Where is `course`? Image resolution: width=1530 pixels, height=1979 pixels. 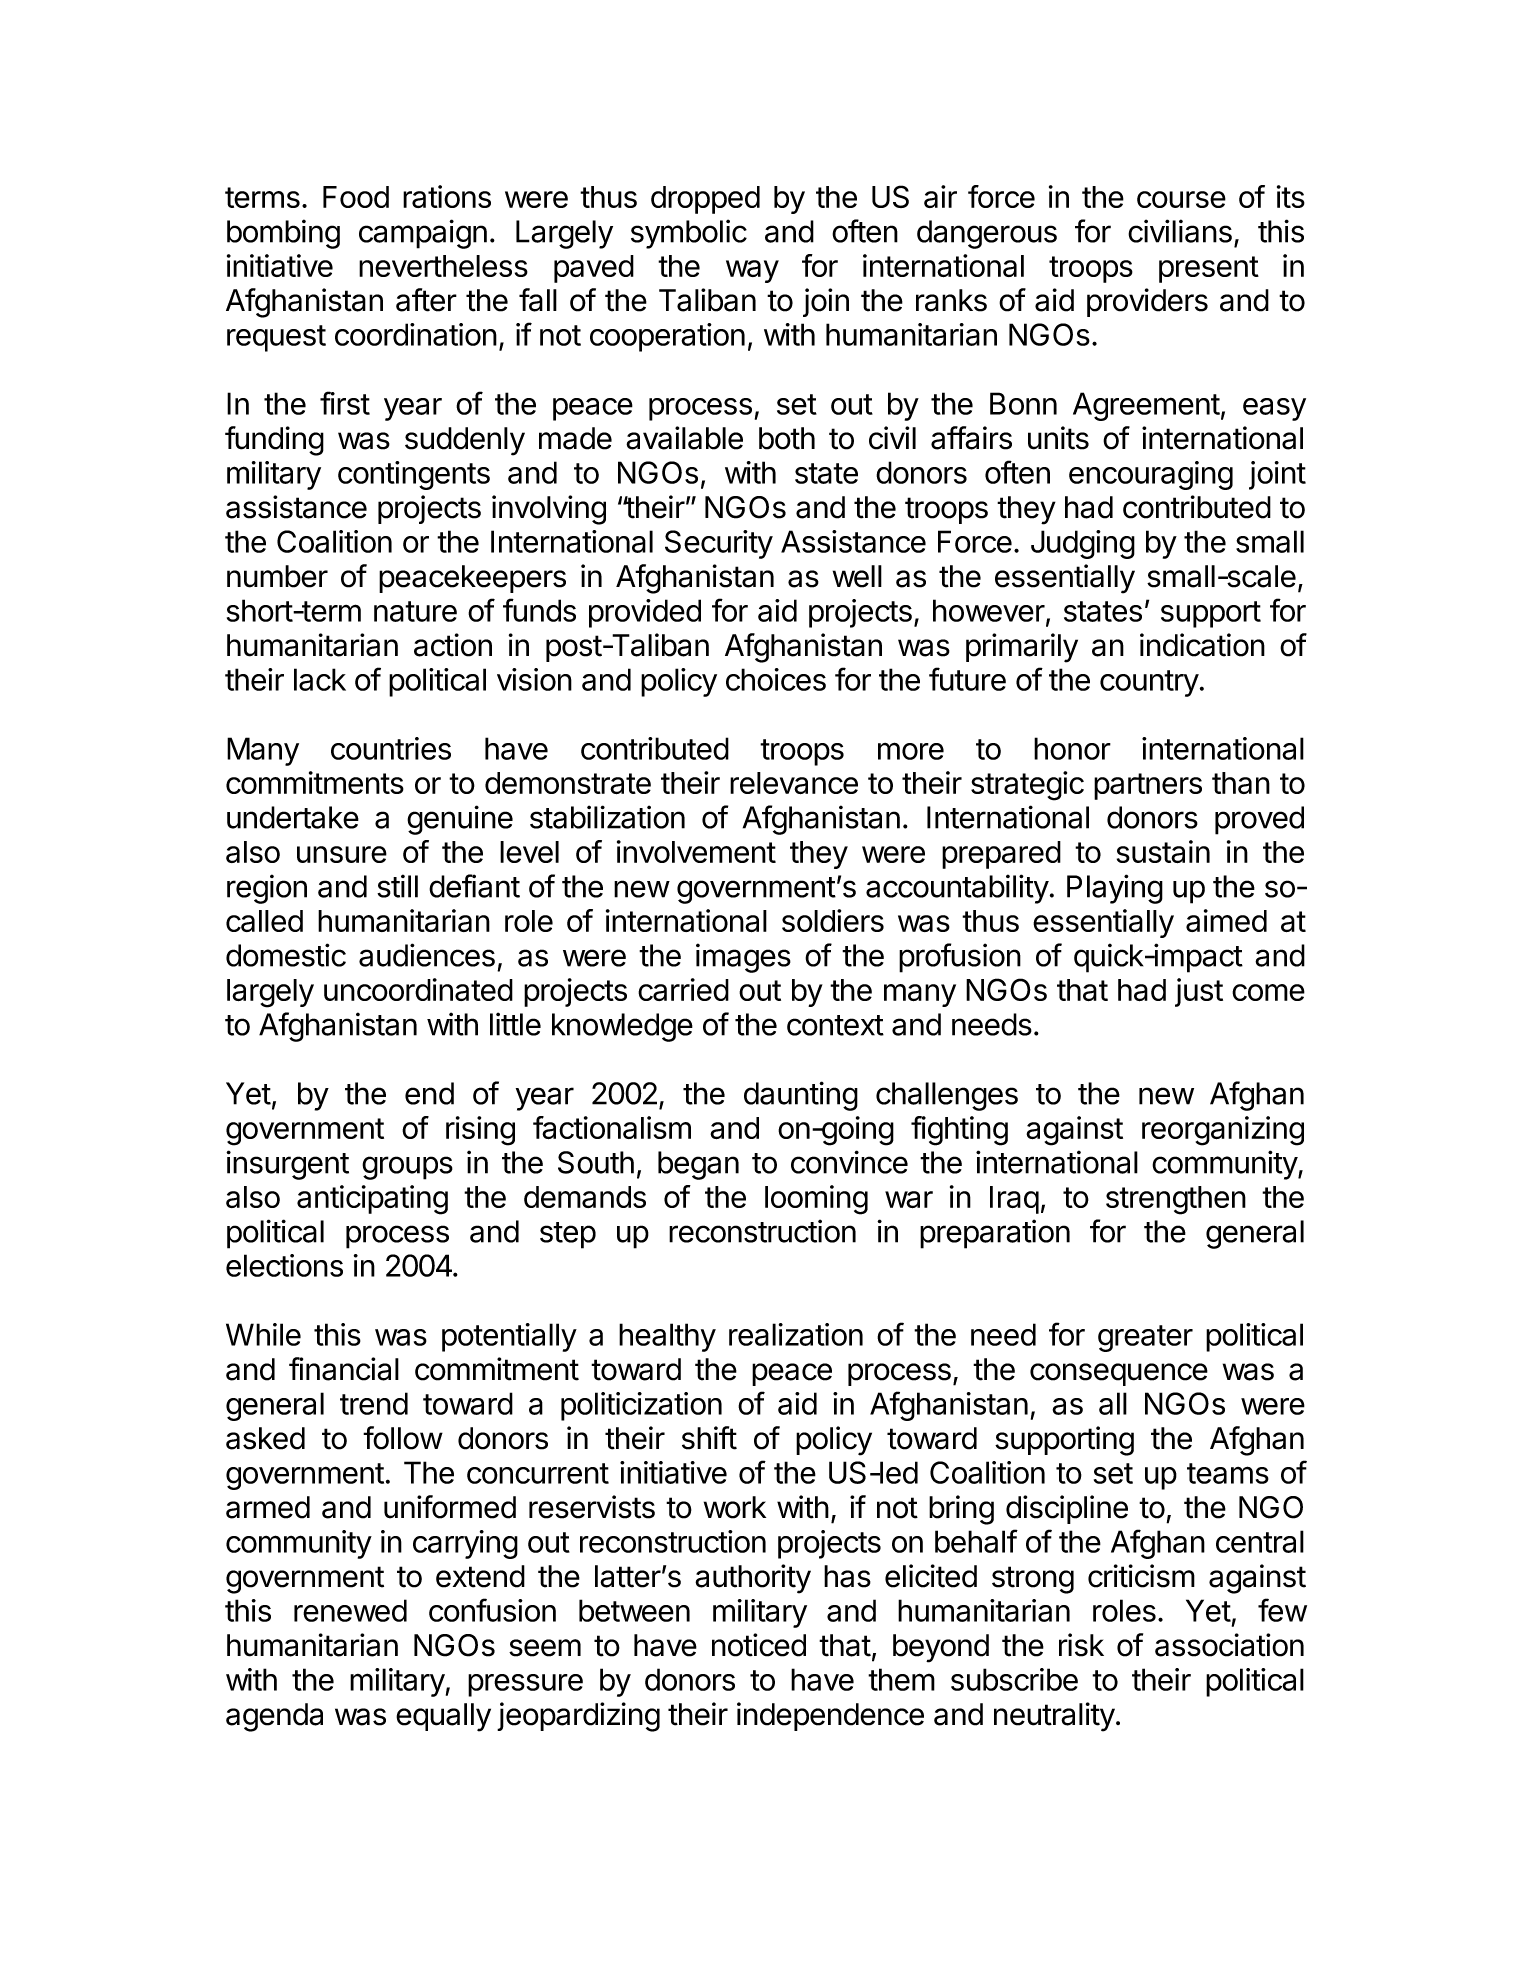 course is located at coordinates (1181, 199).
